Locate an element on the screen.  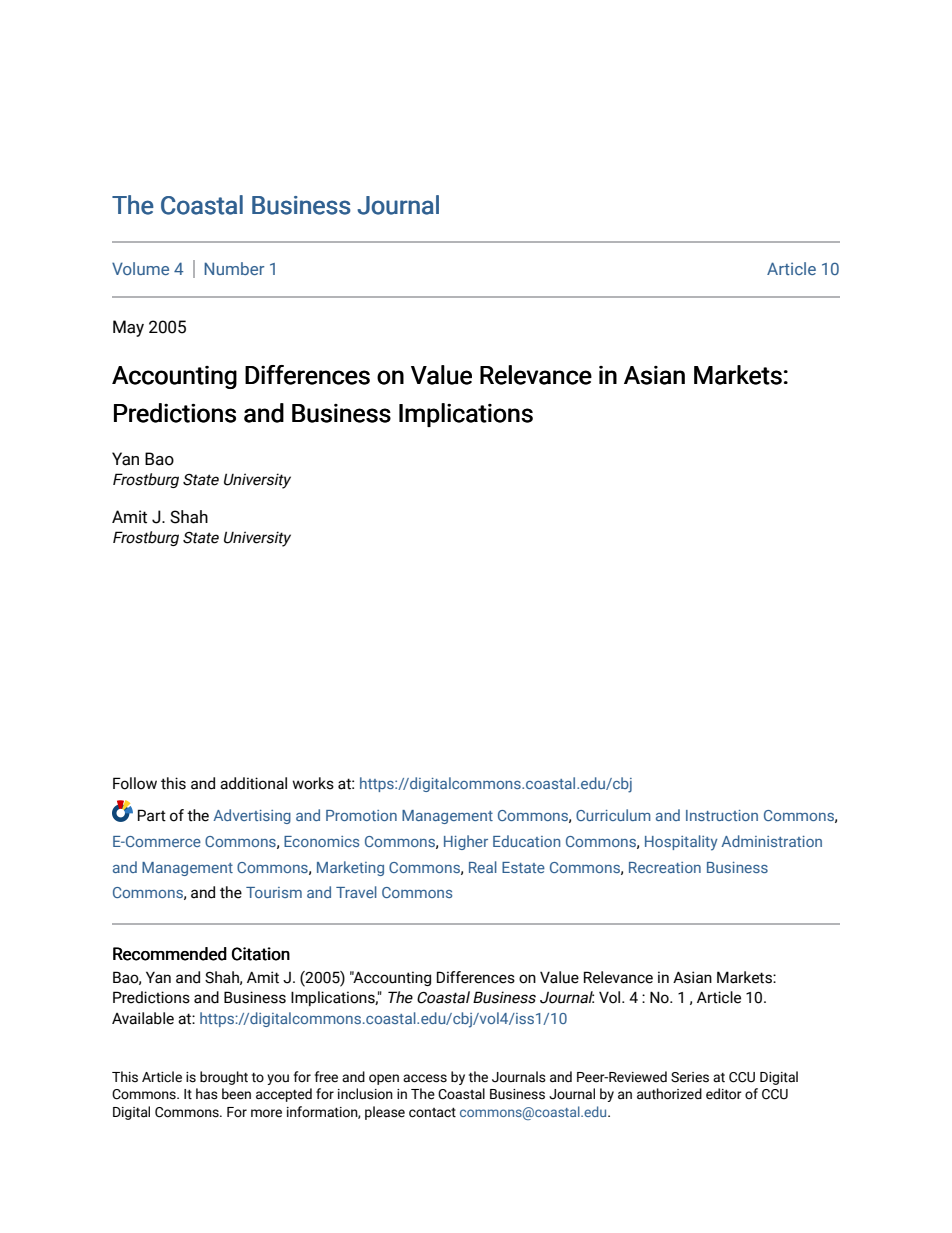
Real is located at coordinates (483, 867).
